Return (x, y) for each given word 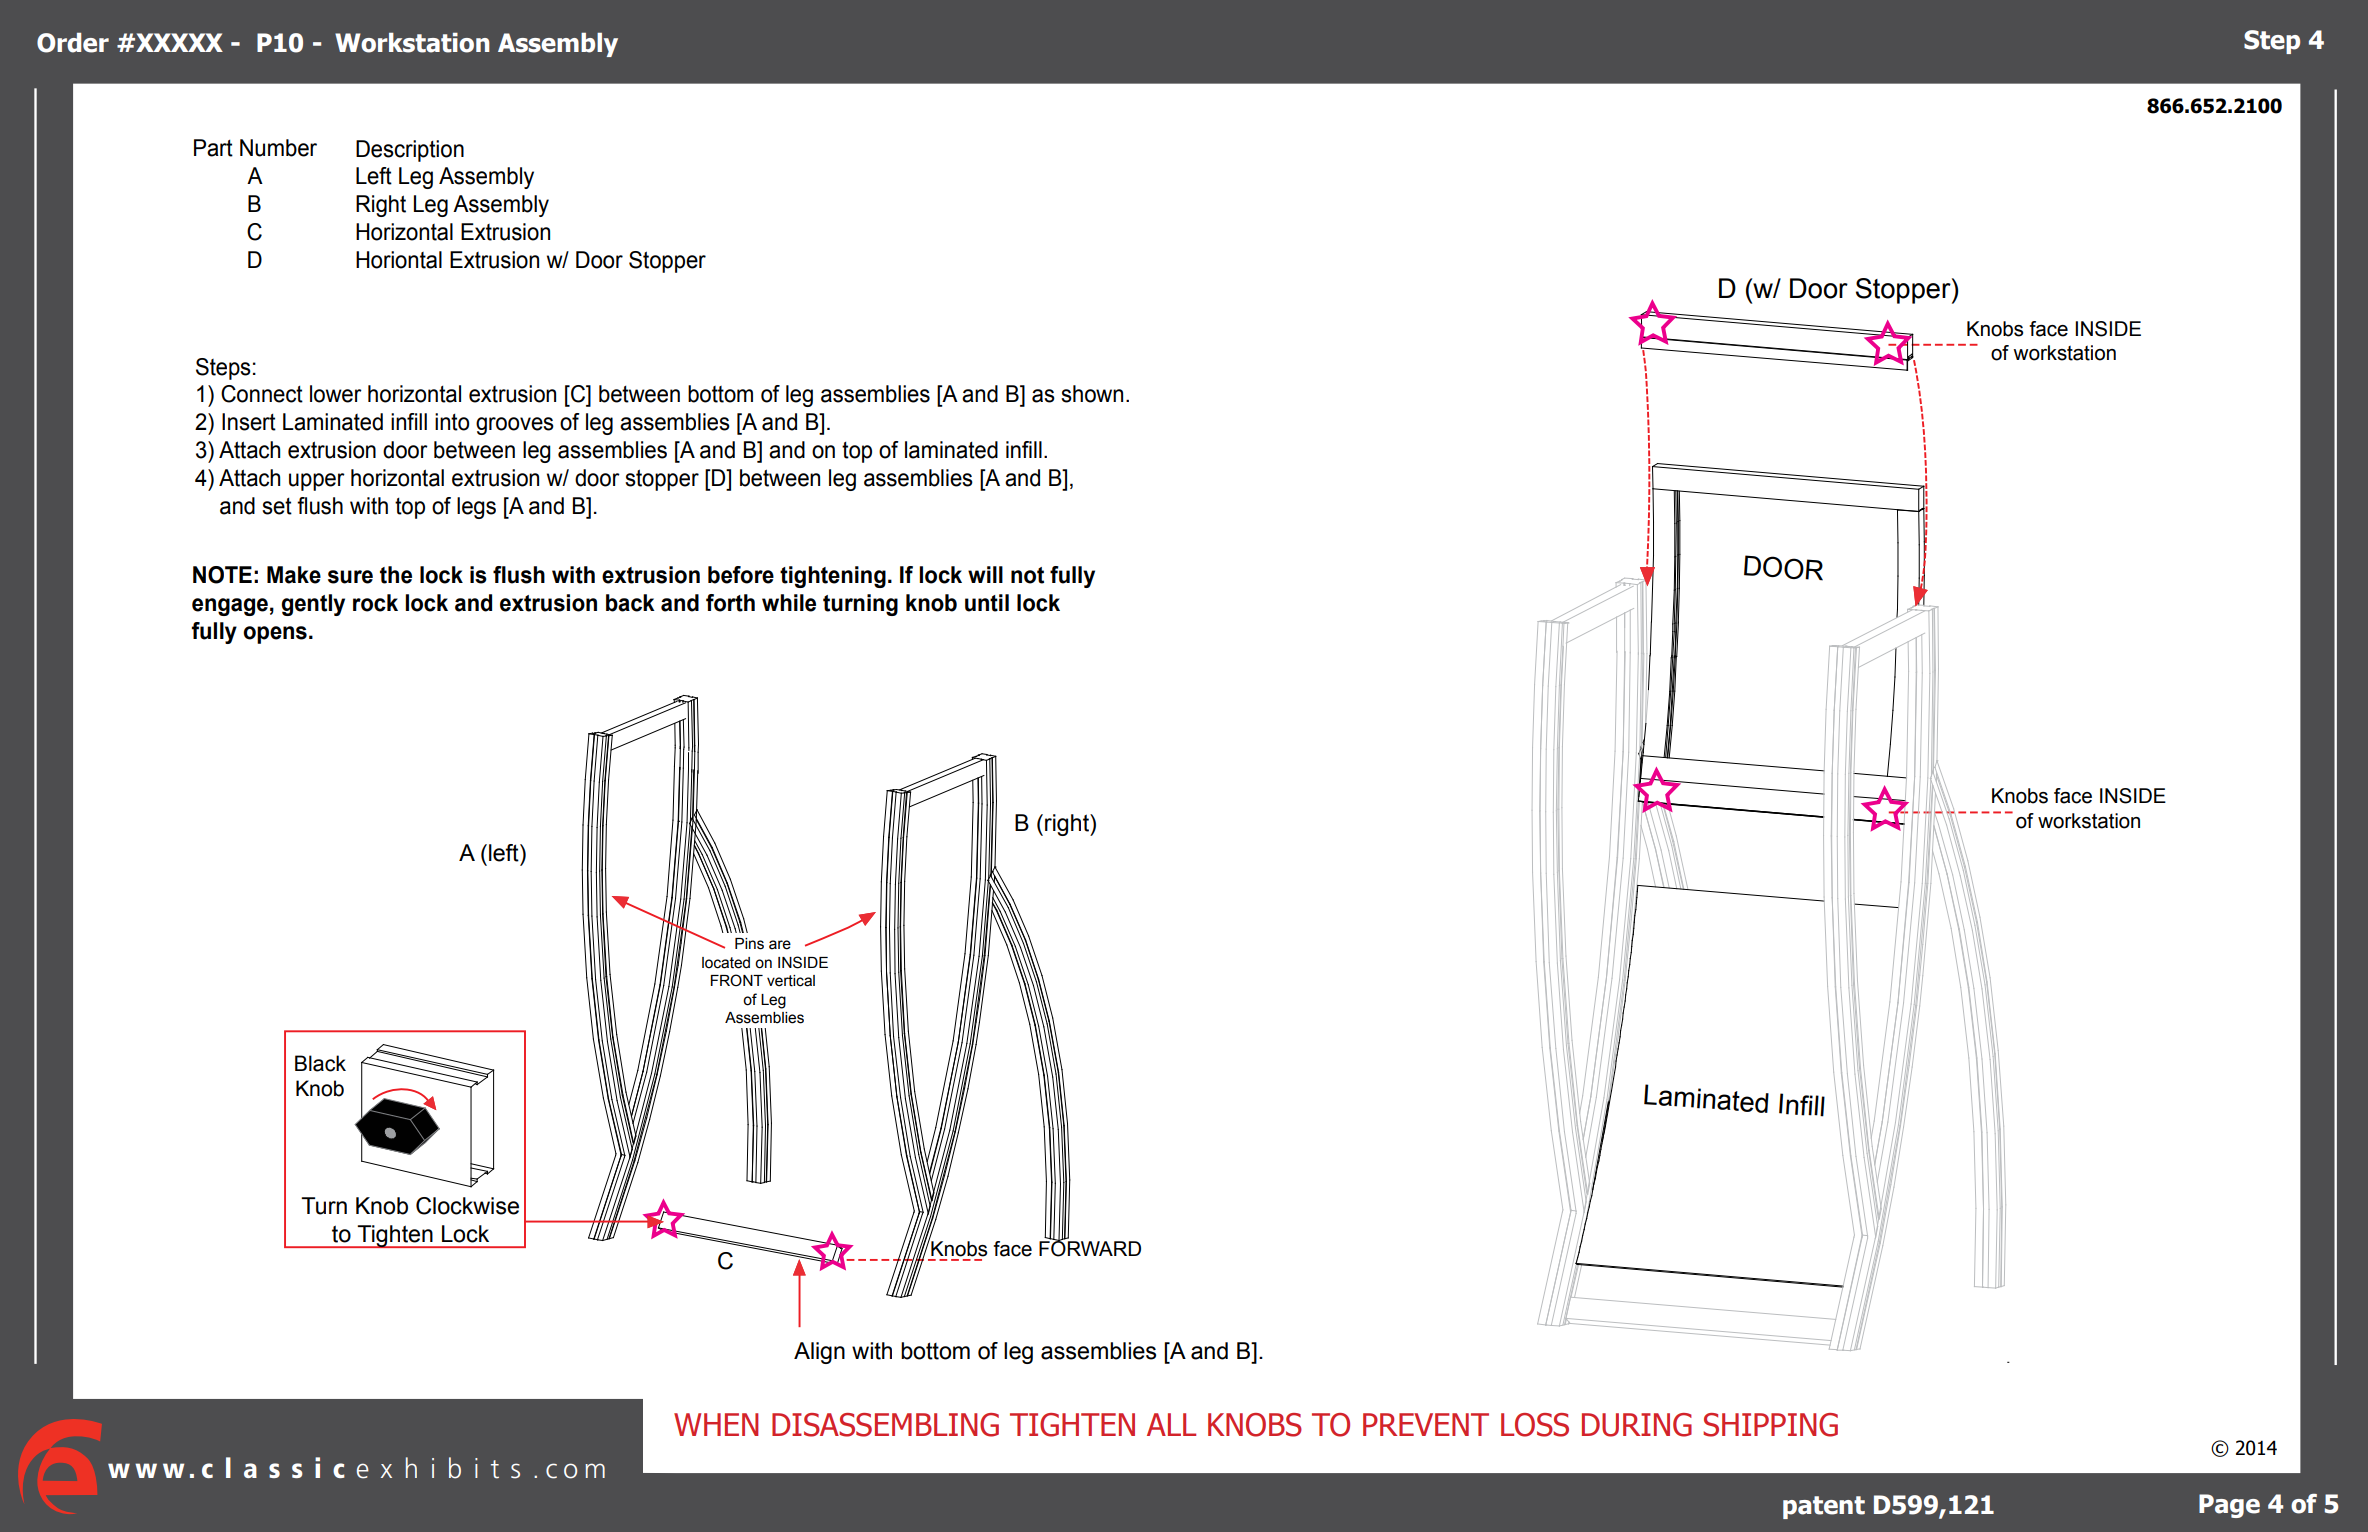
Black (320, 1063)
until (987, 603)
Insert (249, 422)
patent (1824, 1507)
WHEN (716, 1424)
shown (1092, 394)
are (780, 945)
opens (275, 635)
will (985, 574)
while (789, 603)
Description (410, 151)
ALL (1171, 1424)
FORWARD (1090, 1248)
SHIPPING (1770, 1425)
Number (278, 148)
